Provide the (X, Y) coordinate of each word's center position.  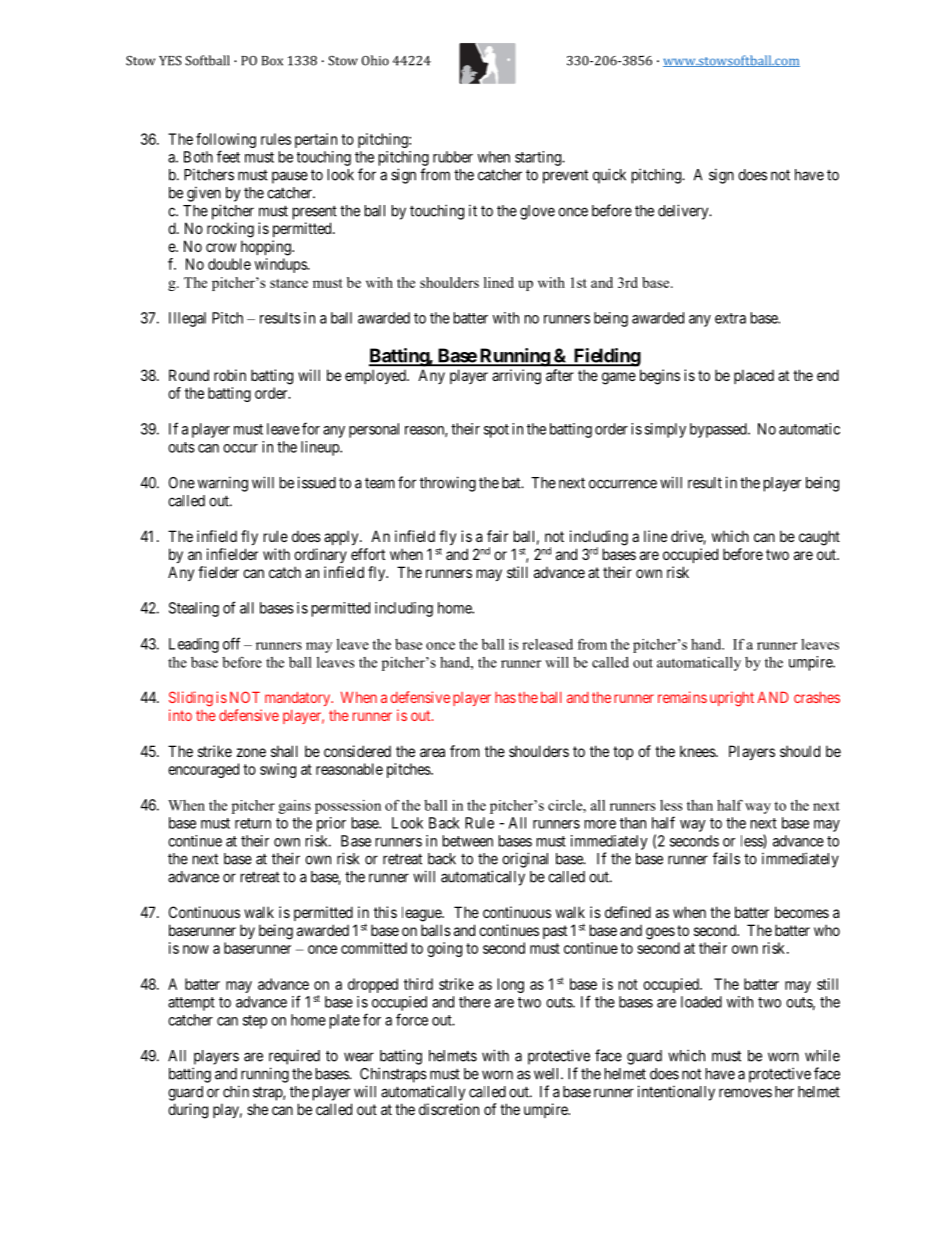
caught (819, 538)
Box (272, 61)
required (294, 1057)
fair (497, 536)
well (548, 1074)
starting (539, 158)
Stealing (194, 609)
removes (745, 1093)
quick (609, 176)
